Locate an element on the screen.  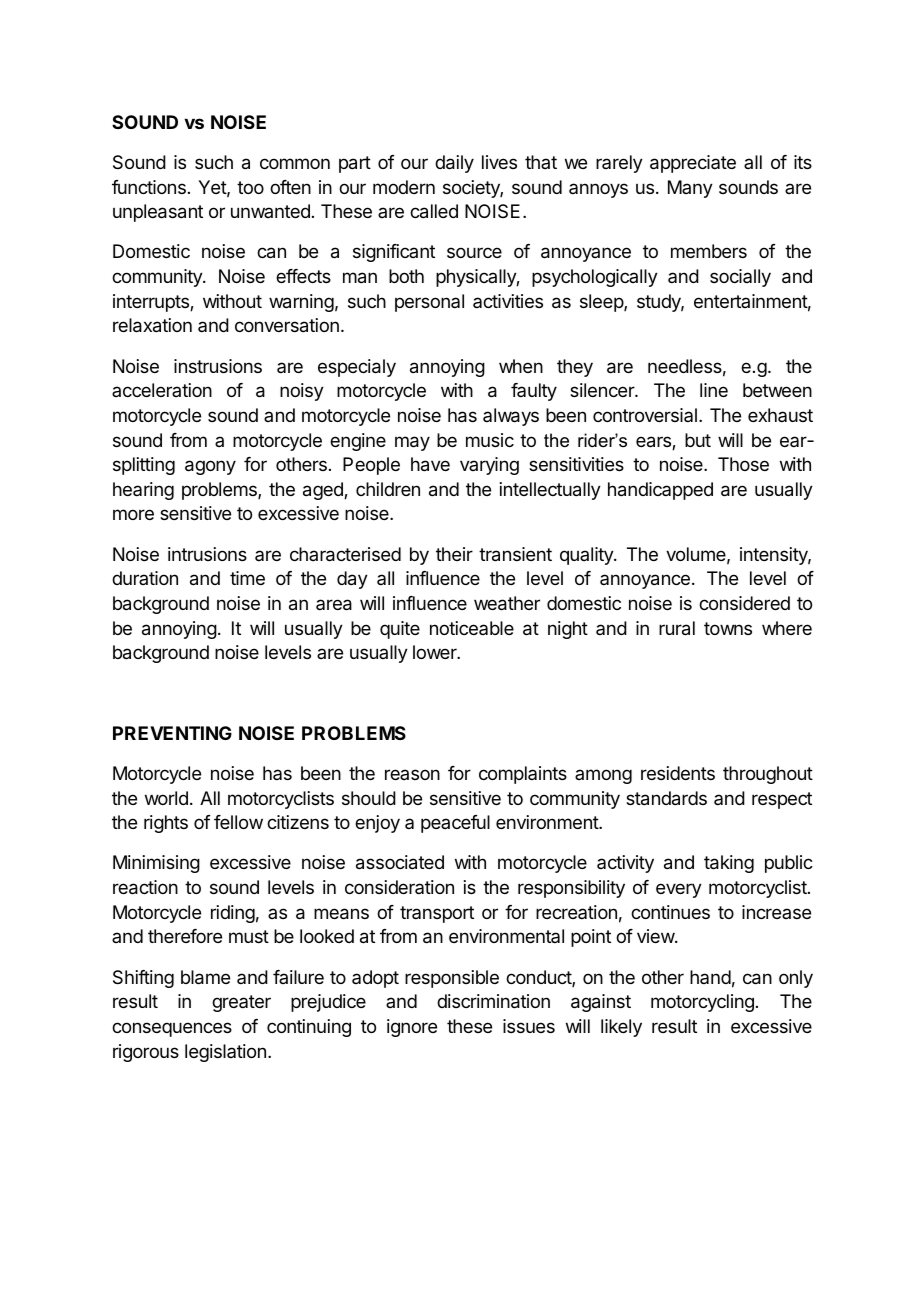
complaints is located at coordinates (523, 775).
